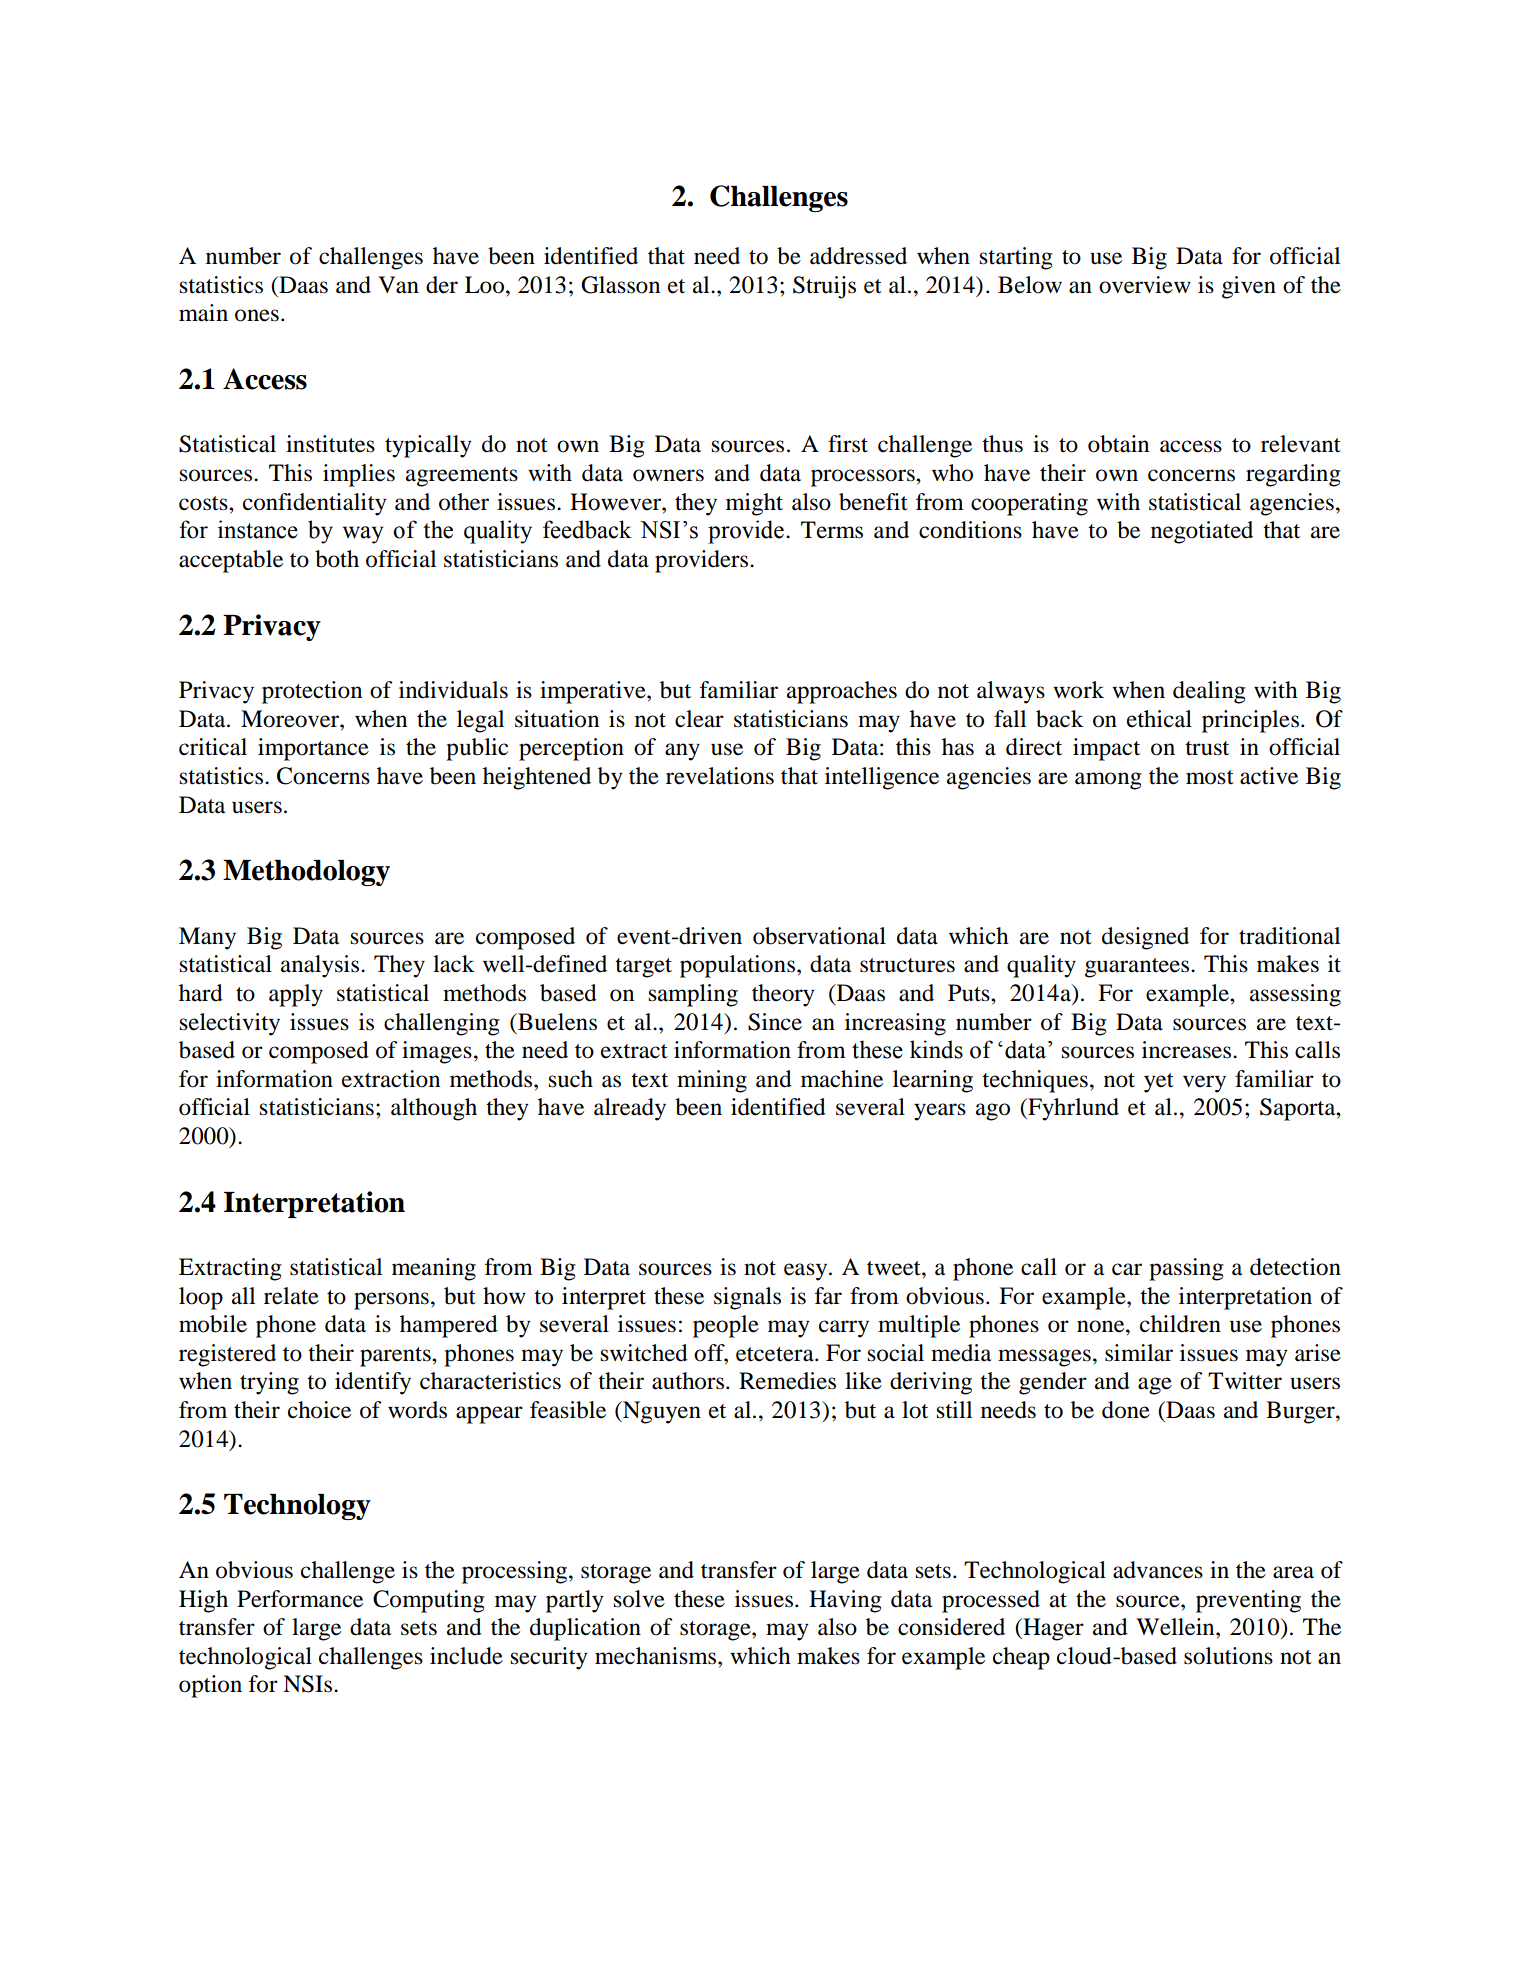  Describe the element at coordinates (321, 966) in the screenshot. I see `analysis` at that location.
